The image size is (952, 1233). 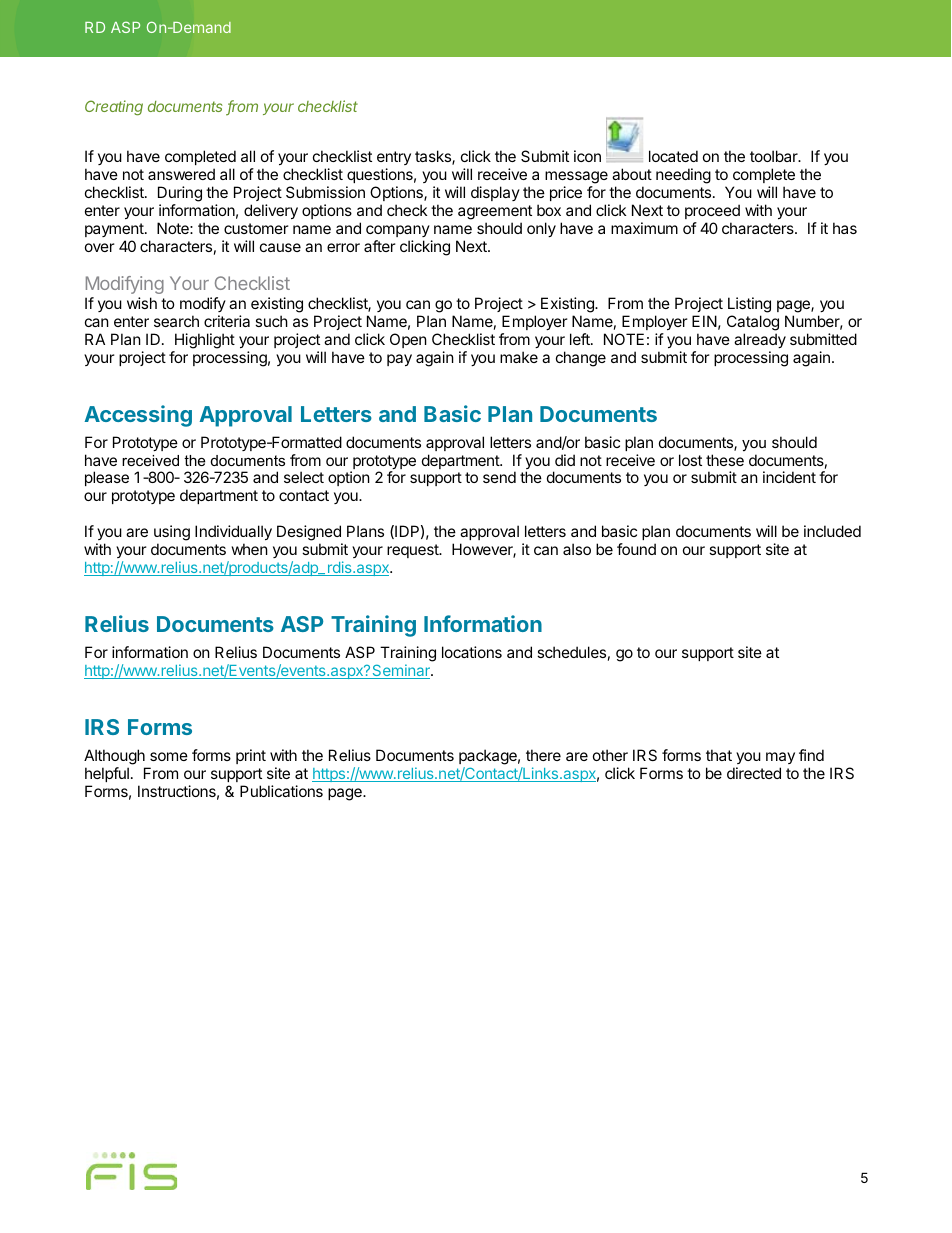 I want to click on some, so click(x=169, y=756).
